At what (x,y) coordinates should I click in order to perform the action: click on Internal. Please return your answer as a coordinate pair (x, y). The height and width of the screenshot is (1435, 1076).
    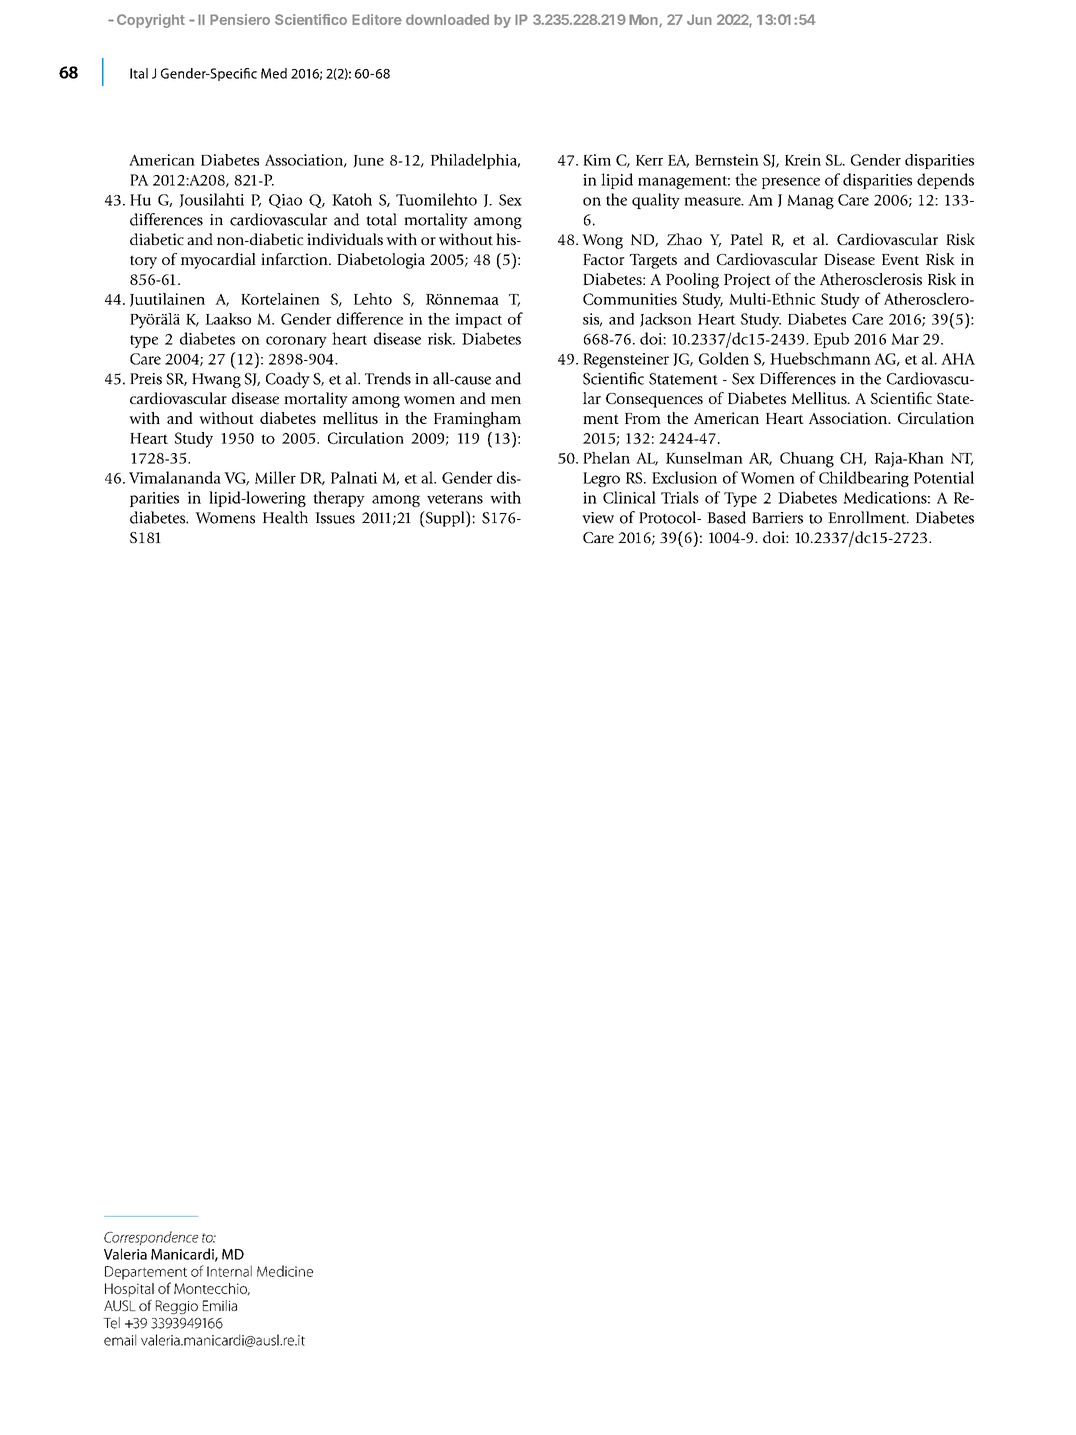
    Looking at the image, I should click on (229, 1271).
